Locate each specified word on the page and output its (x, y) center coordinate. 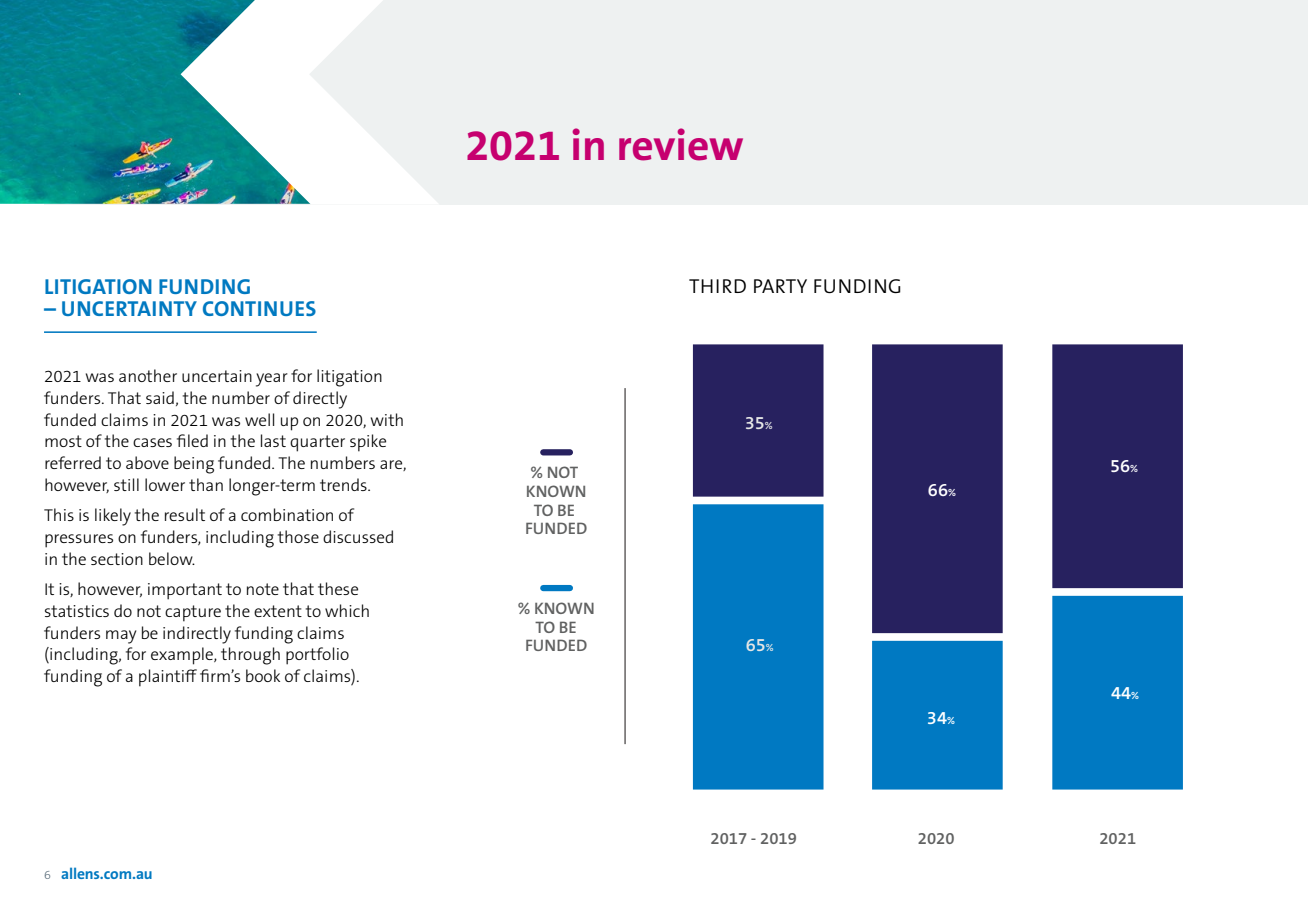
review (681, 144)
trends (344, 484)
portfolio (317, 656)
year (272, 380)
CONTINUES (259, 308)
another (148, 375)
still (126, 484)
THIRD (717, 286)
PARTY (780, 286)
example (183, 656)
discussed (358, 536)
